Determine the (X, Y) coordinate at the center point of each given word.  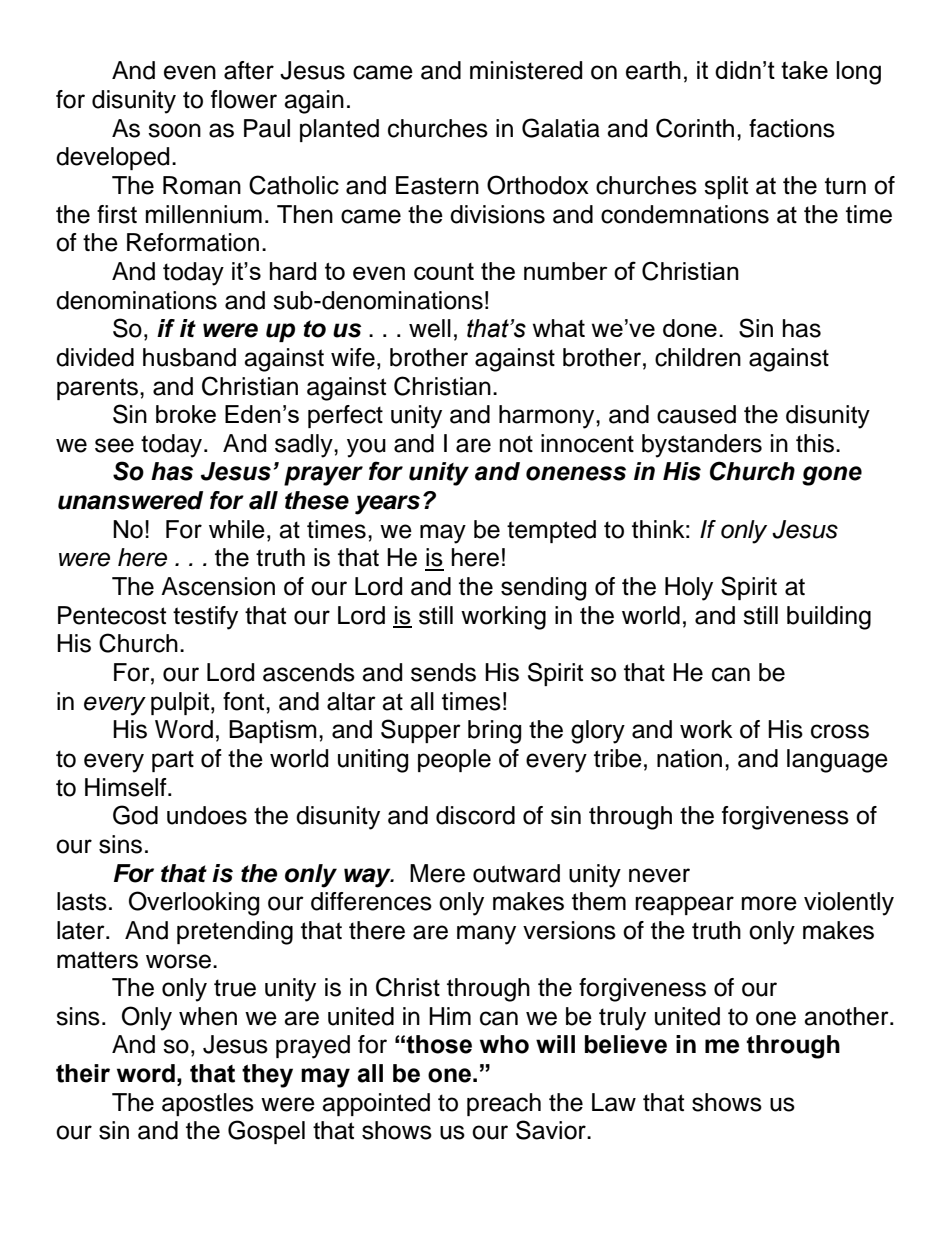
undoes (207, 815)
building (829, 618)
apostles (208, 1104)
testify (205, 618)
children (698, 357)
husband (189, 357)
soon (174, 130)
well (430, 328)
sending (543, 589)
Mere (437, 873)
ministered (526, 70)
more (769, 903)
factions (792, 128)
